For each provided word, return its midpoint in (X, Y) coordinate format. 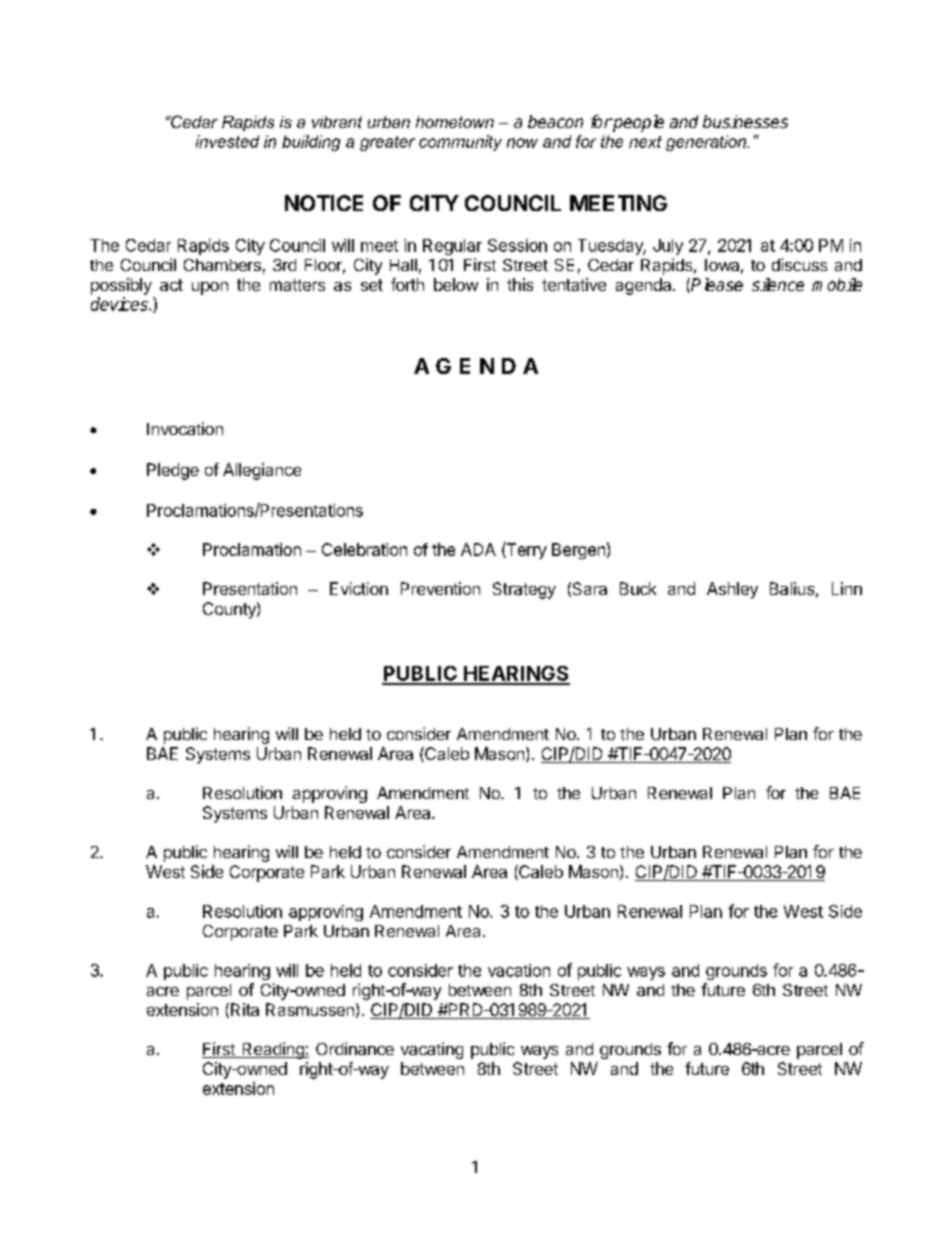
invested (227, 141)
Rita (243, 1010)
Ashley (732, 590)
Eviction (359, 588)
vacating (432, 1050)
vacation (519, 970)
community (460, 143)
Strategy (524, 590)
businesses (745, 121)
